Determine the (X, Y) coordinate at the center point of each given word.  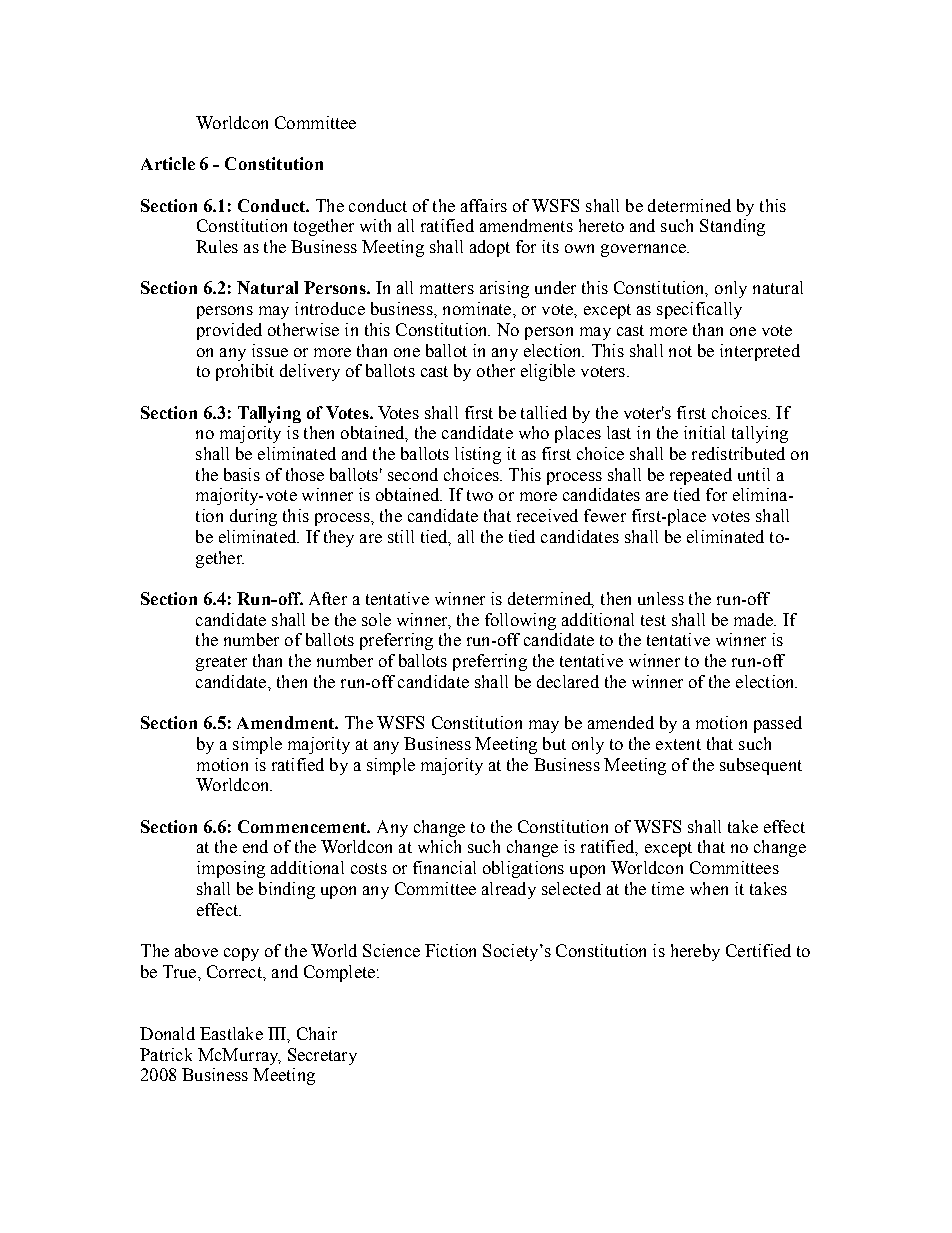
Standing (732, 227)
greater (221, 663)
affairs (484, 205)
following (520, 621)
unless (661, 598)
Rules (217, 246)
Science (391, 950)
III (278, 1033)
